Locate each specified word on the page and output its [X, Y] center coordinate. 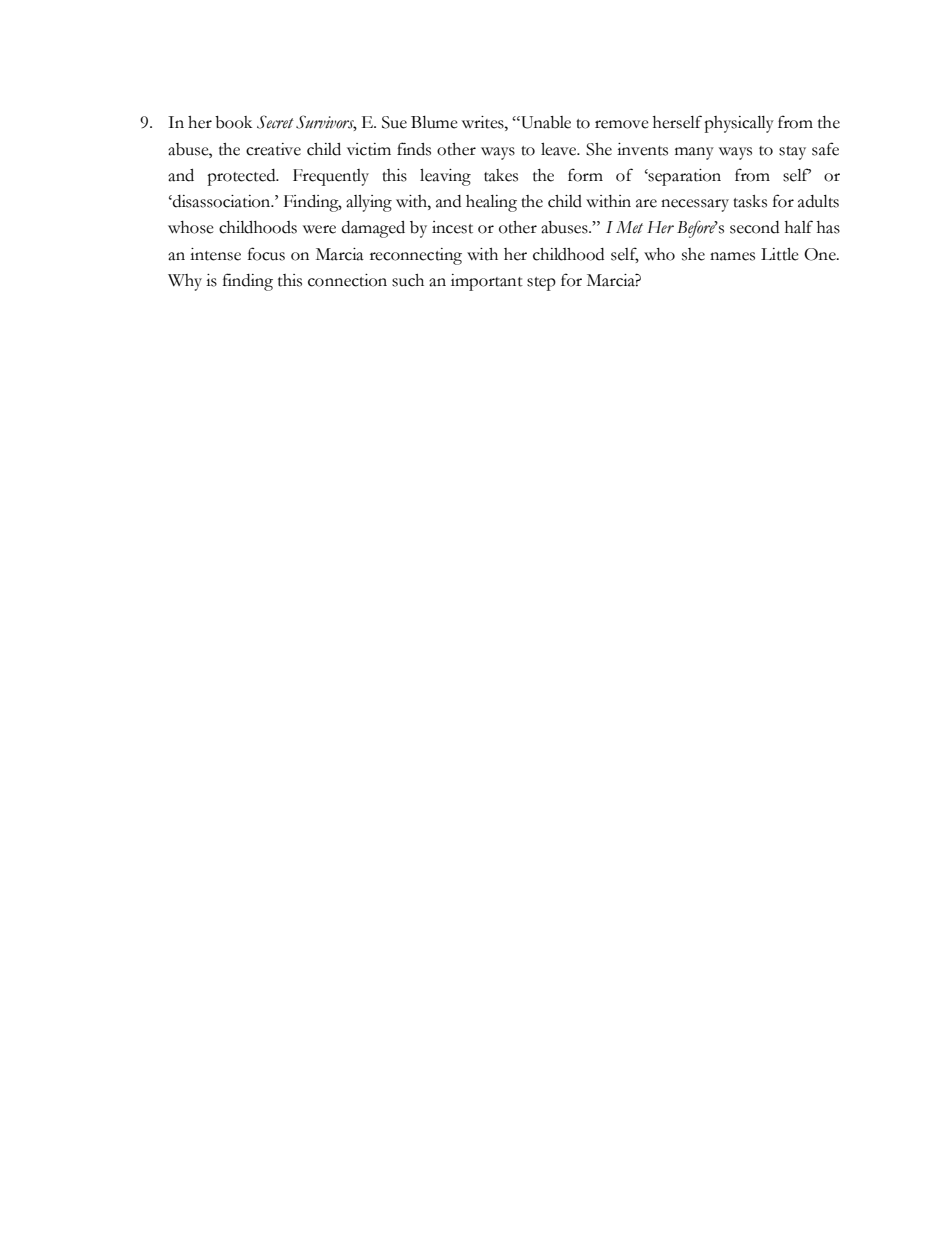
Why [185, 282]
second [754, 227]
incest [452, 227]
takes [501, 175]
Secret [275, 122]
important [487, 282]
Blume [434, 122]
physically [739, 124]
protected [242, 177]
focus [266, 254]
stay [792, 153]
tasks [750, 201]
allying [369, 203]
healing [491, 203]
